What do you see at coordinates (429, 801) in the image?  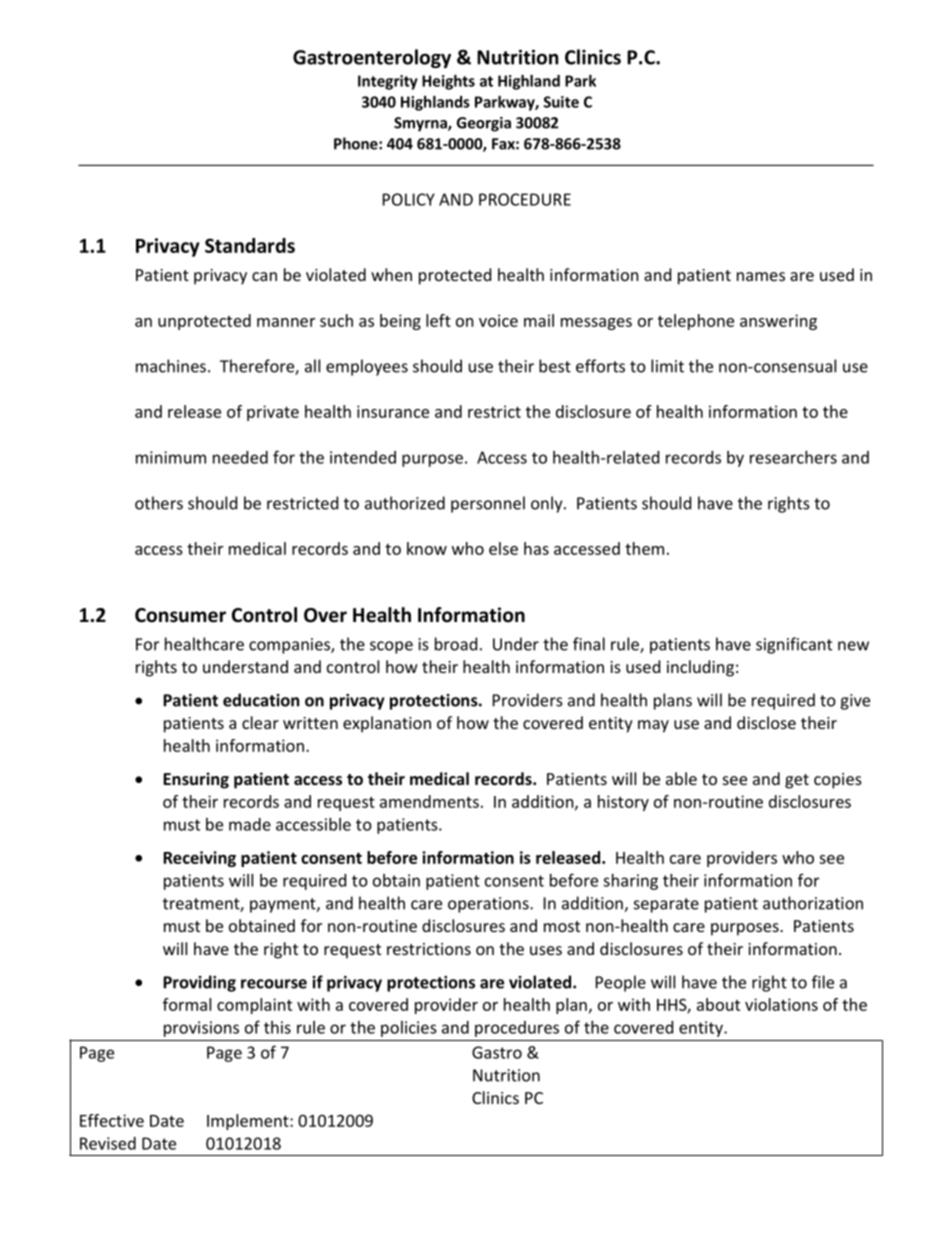 I see `amendments` at bounding box center [429, 801].
